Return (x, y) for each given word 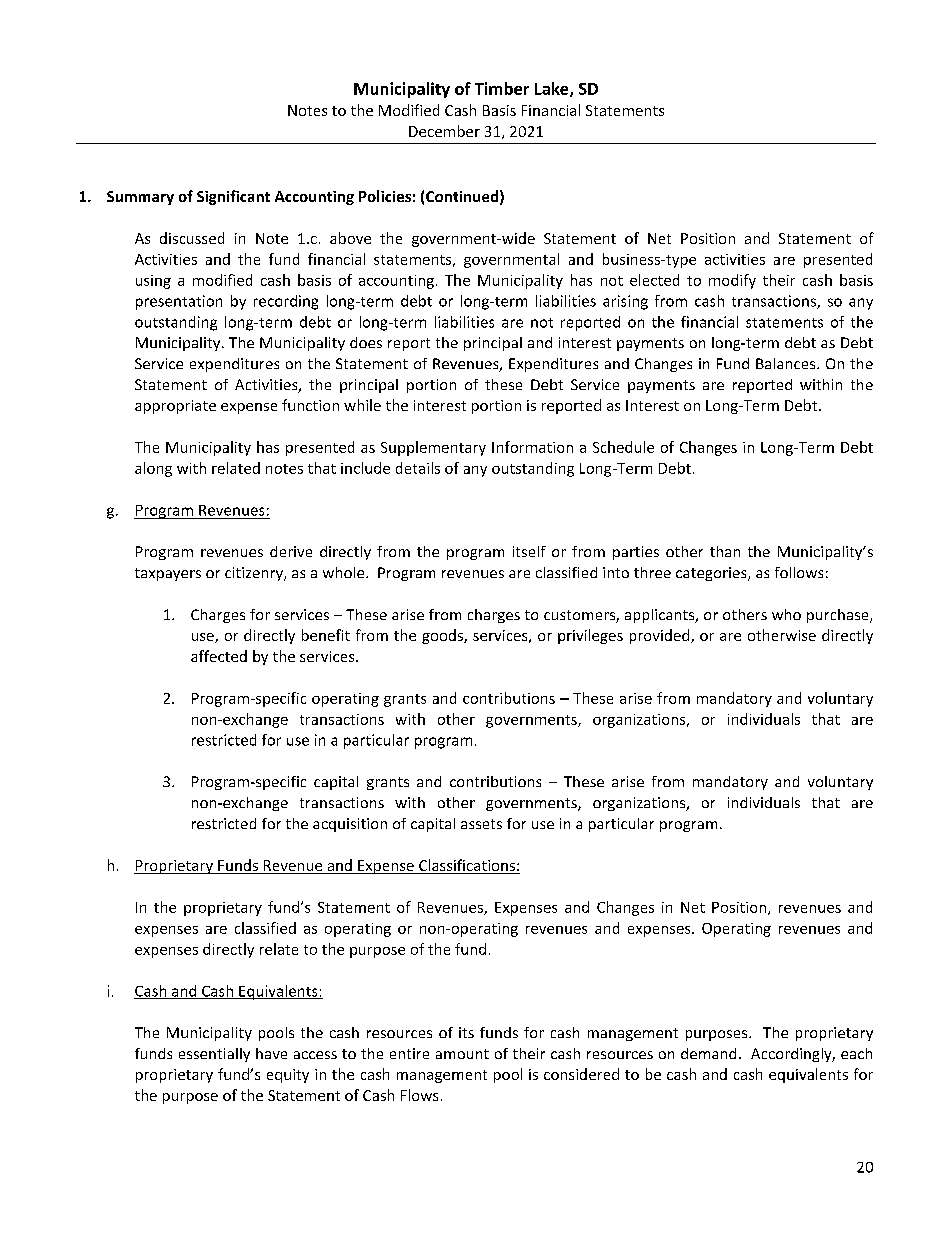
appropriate (175, 407)
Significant (233, 197)
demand (708, 1053)
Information (532, 447)
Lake (553, 89)
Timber (502, 88)
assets (481, 824)
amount (462, 1054)
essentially (214, 1055)
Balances (787, 363)
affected (219, 656)
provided (661, 636)
